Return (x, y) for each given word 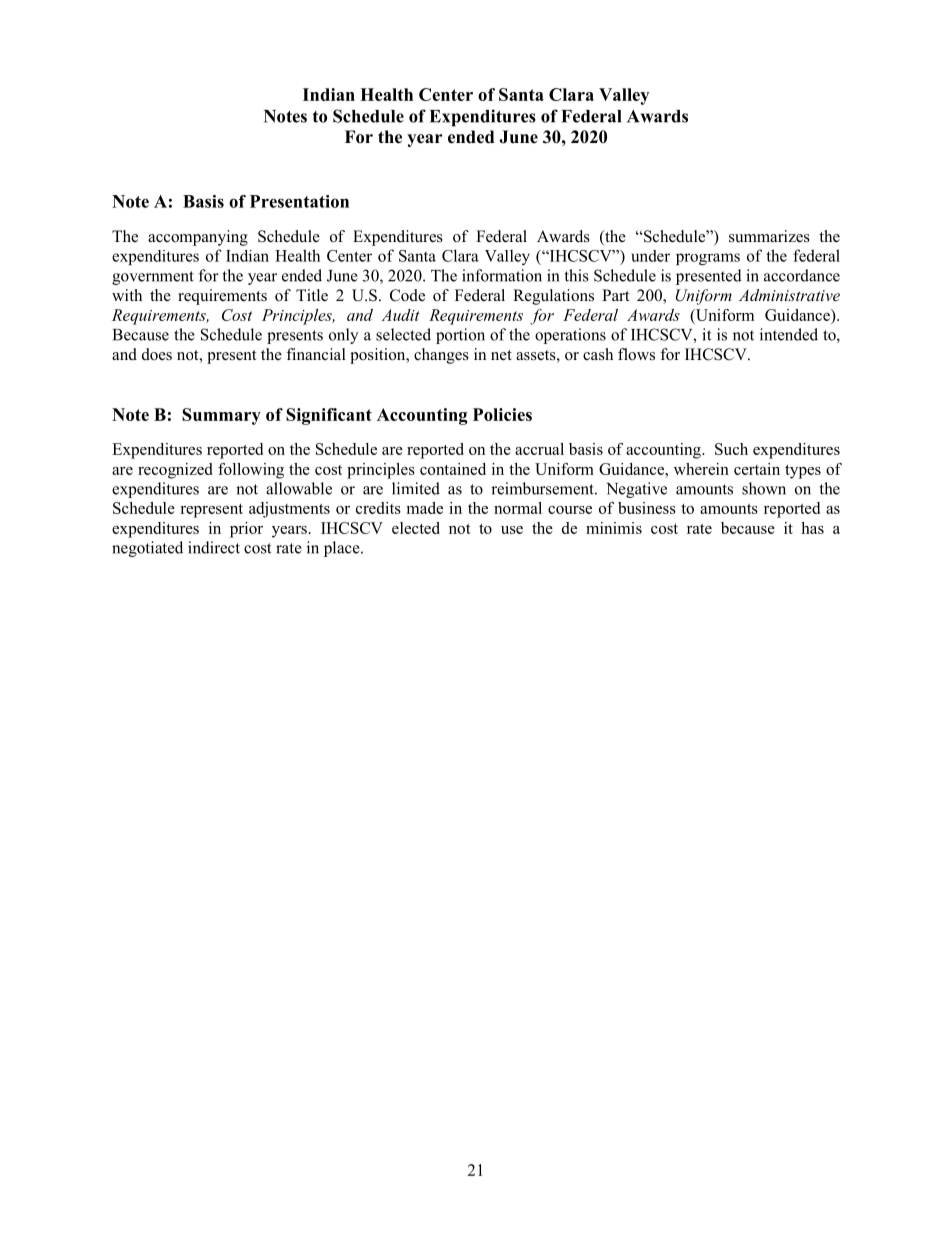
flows (636, 354)
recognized (175, 471)
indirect (214, 547)
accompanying (198, 238)
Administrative (789, 295)
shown (764, 488)
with (127, 295)
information (502, 275)
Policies (502, 414)
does (157, 354)
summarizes (769, 236)
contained (453, 469)
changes (441, 356)
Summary (221, 416)
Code (407, 295)
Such (731, 449)
